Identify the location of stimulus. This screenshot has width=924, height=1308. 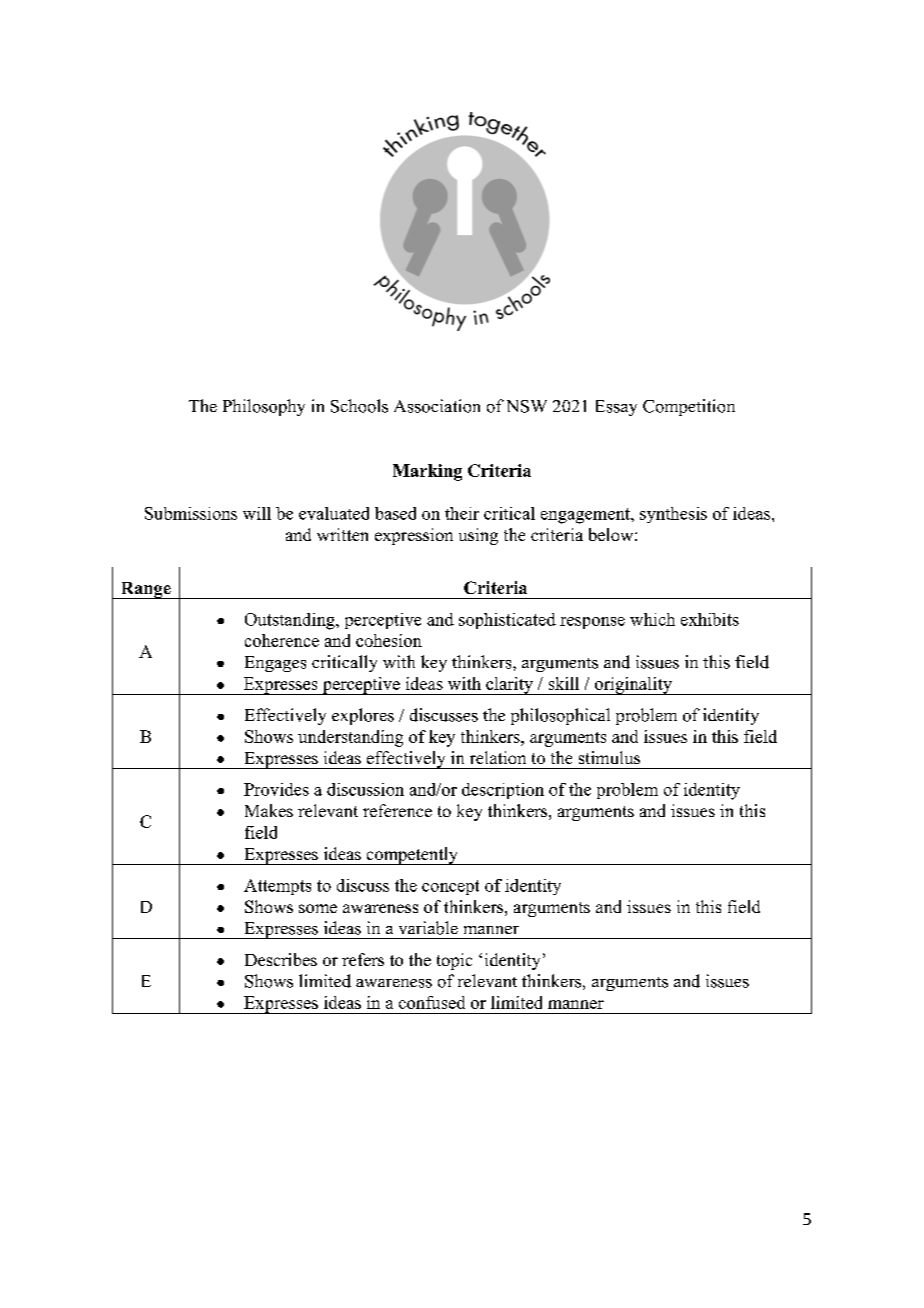
(609, 757).
